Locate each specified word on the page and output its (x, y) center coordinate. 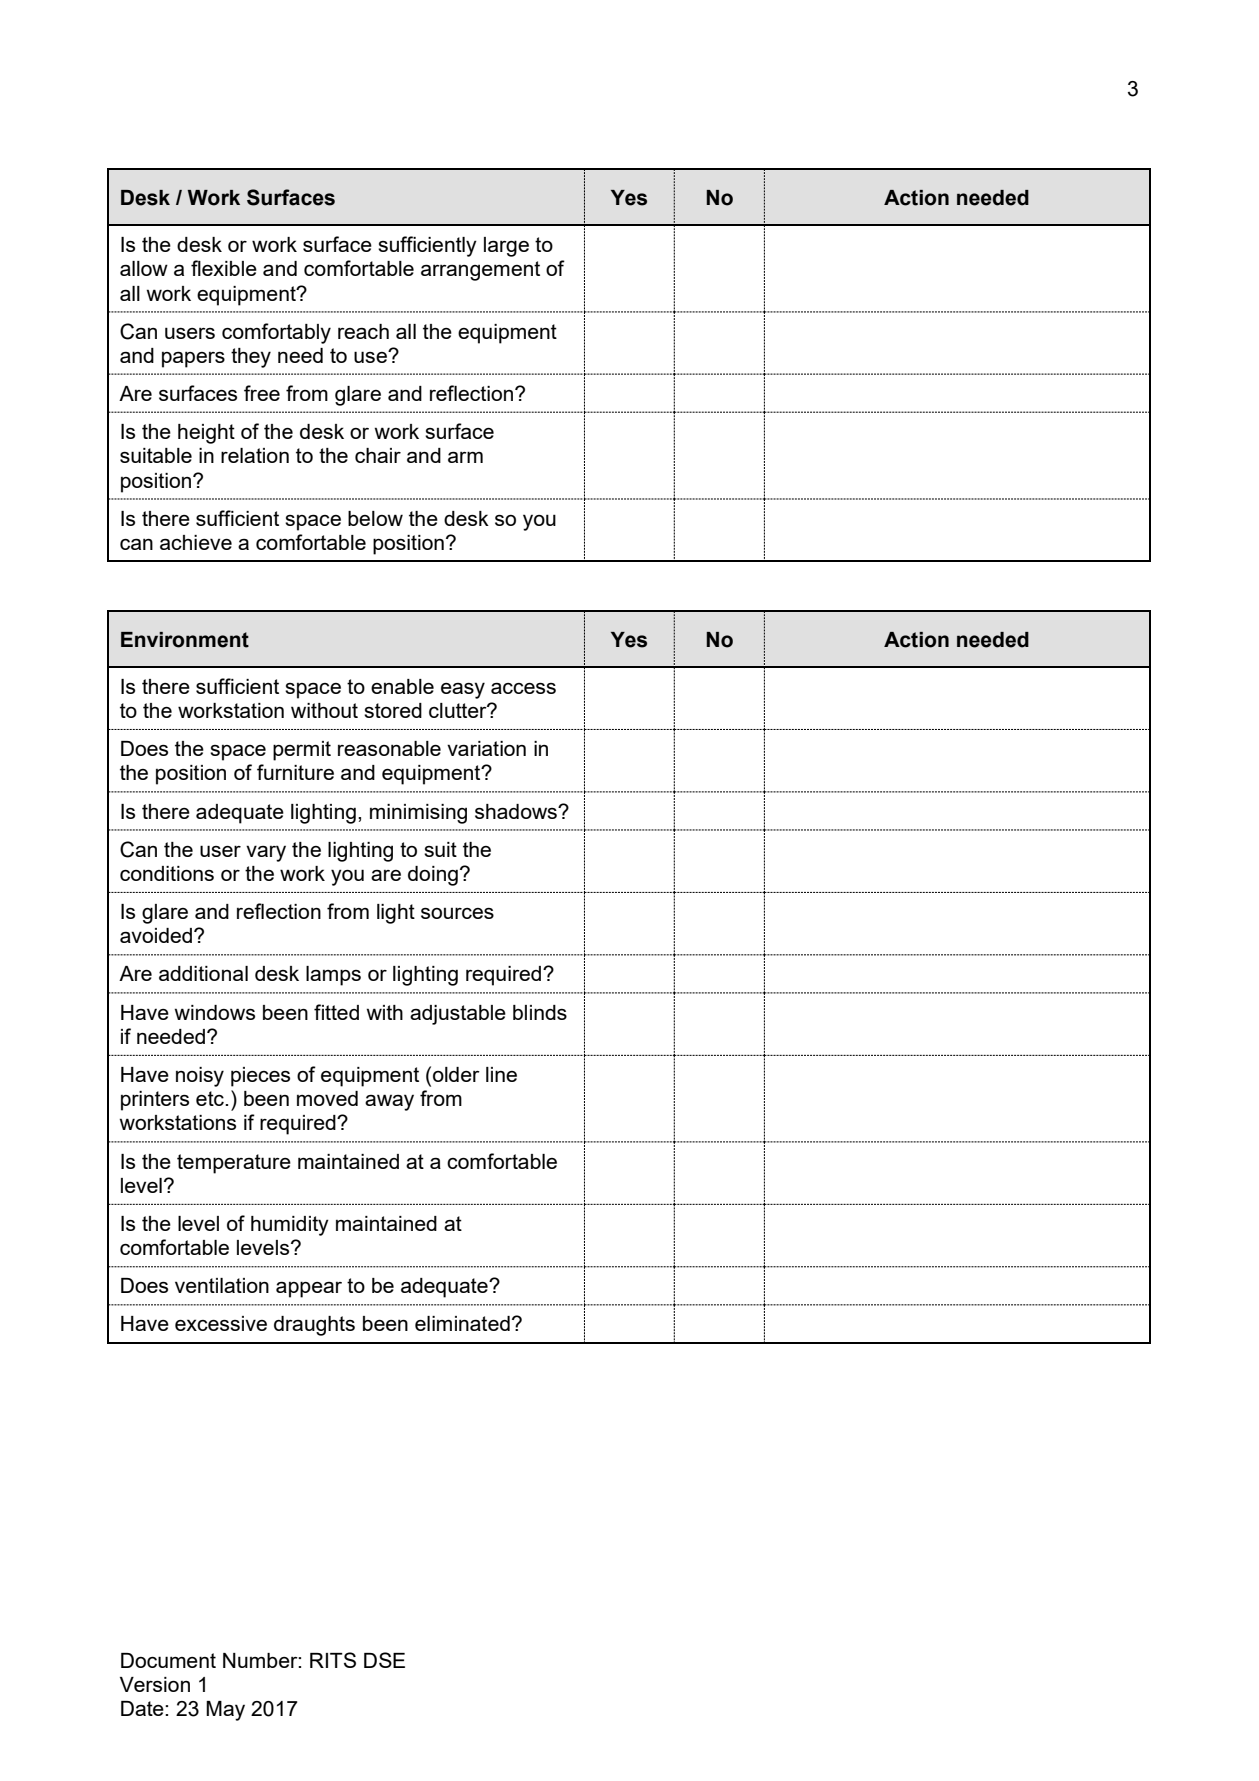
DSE (384, 1660)
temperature (234, 1164)
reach (363, 331)
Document (168, 1660)
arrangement (480, 271)
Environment (185, 640)
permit (302, 751)
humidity (290, 1226)
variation (486, 748)
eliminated (462, 1323)
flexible (224, 268)
